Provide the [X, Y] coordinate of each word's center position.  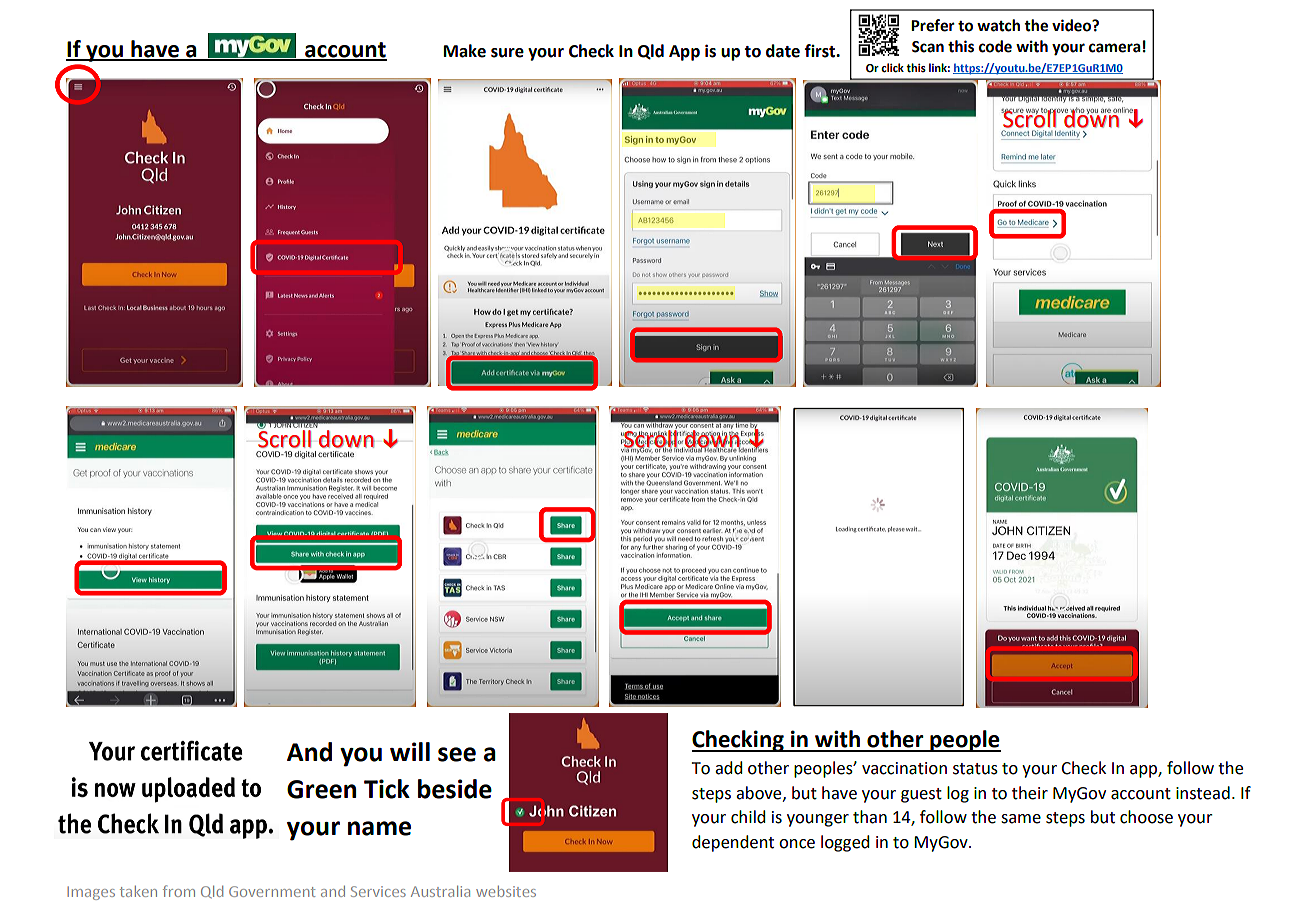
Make [465, 51]
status [975, 769]
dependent [733, 843]
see [457, 754]
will [410, 751]
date [783, 51]
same [1021, 819]
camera [1115, 48]
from [179, 891]
